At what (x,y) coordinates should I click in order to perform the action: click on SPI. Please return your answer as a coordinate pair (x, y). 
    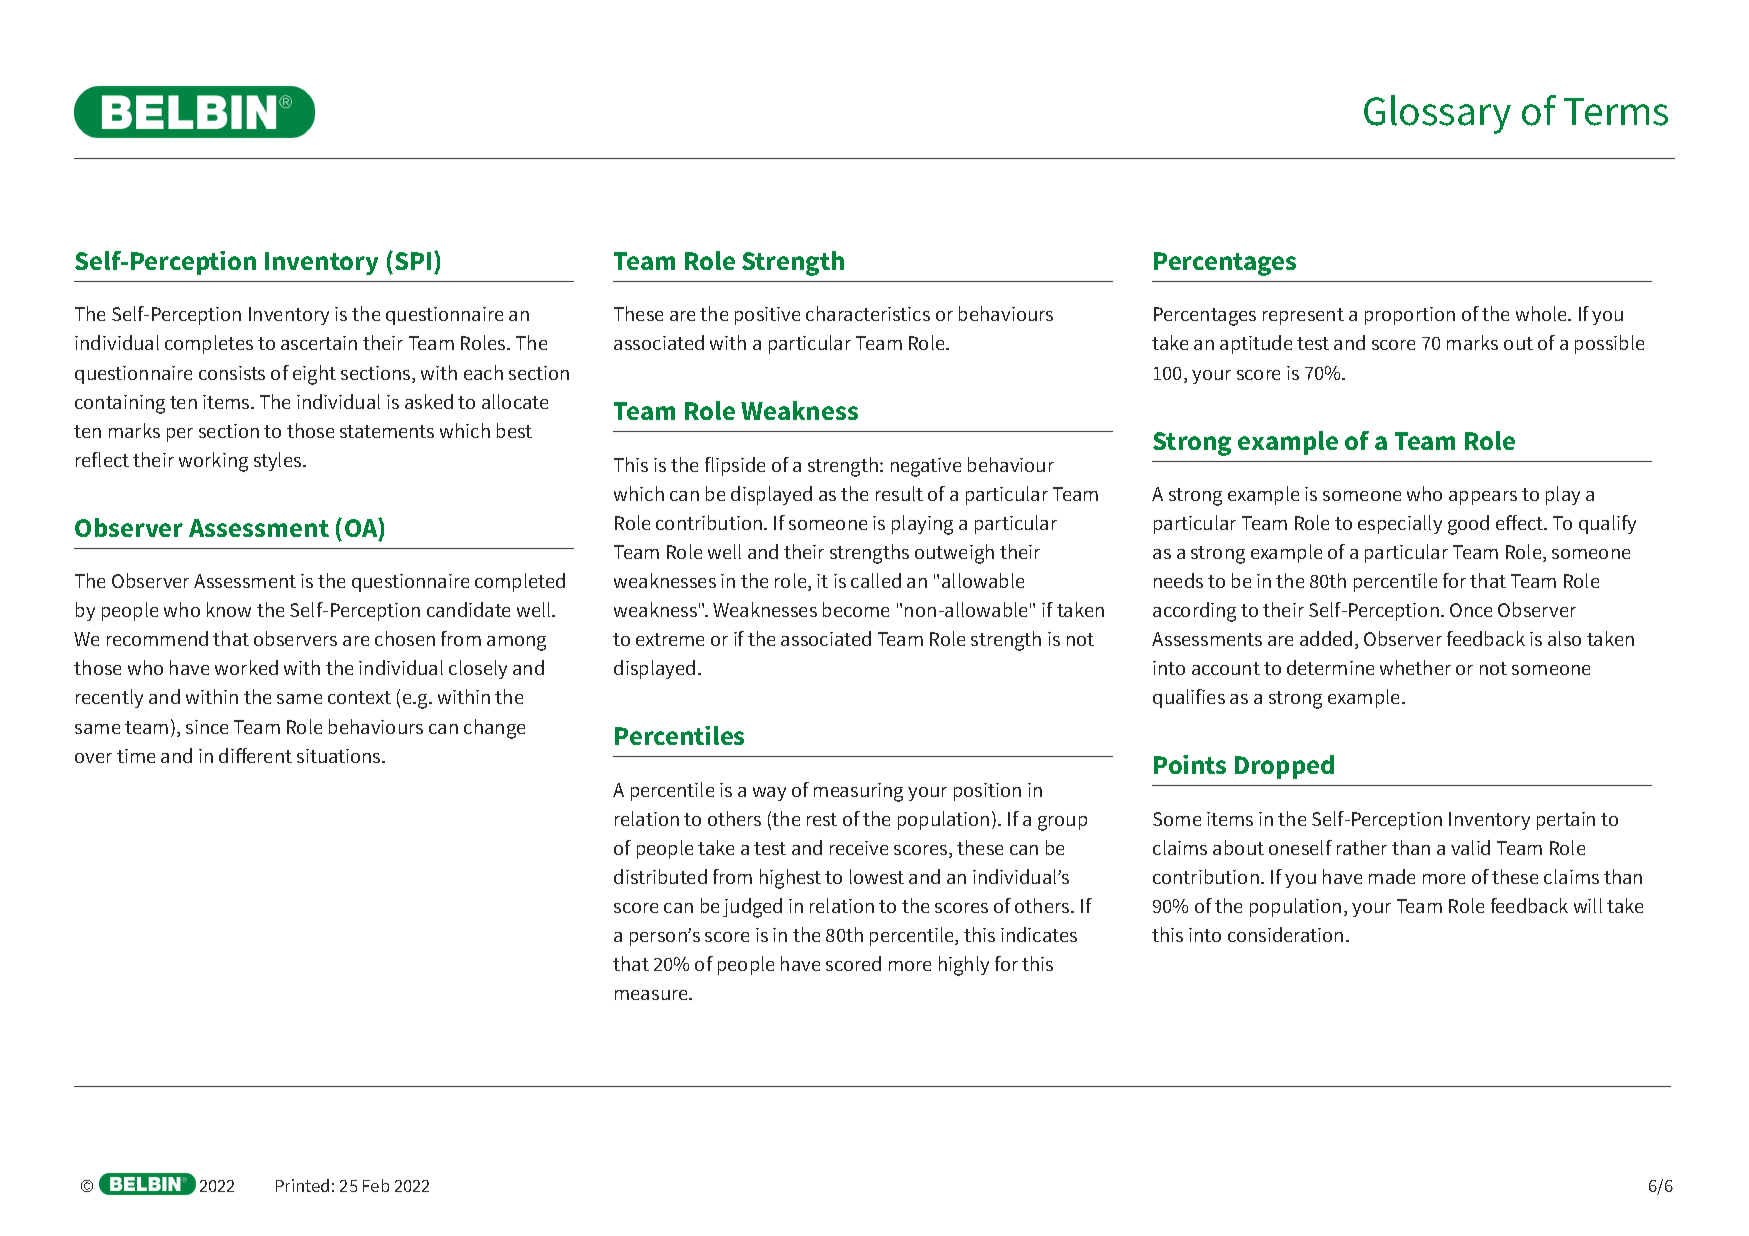
    Looking at the image, I should click on (413, 261).
